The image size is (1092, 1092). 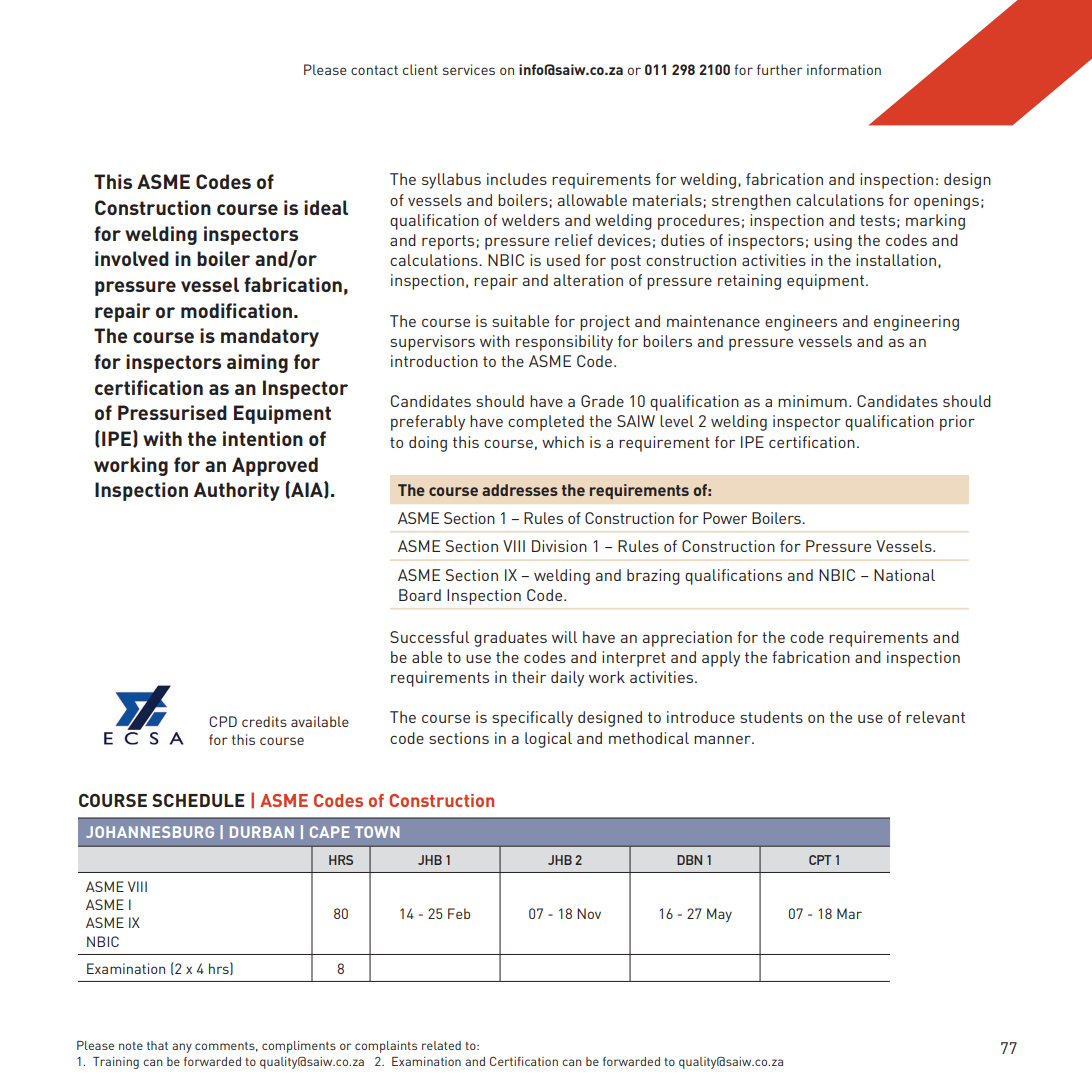 What do you see at coordinates (182, 1048) in the page?
I see `any` at bounding box center [182, 1048].
